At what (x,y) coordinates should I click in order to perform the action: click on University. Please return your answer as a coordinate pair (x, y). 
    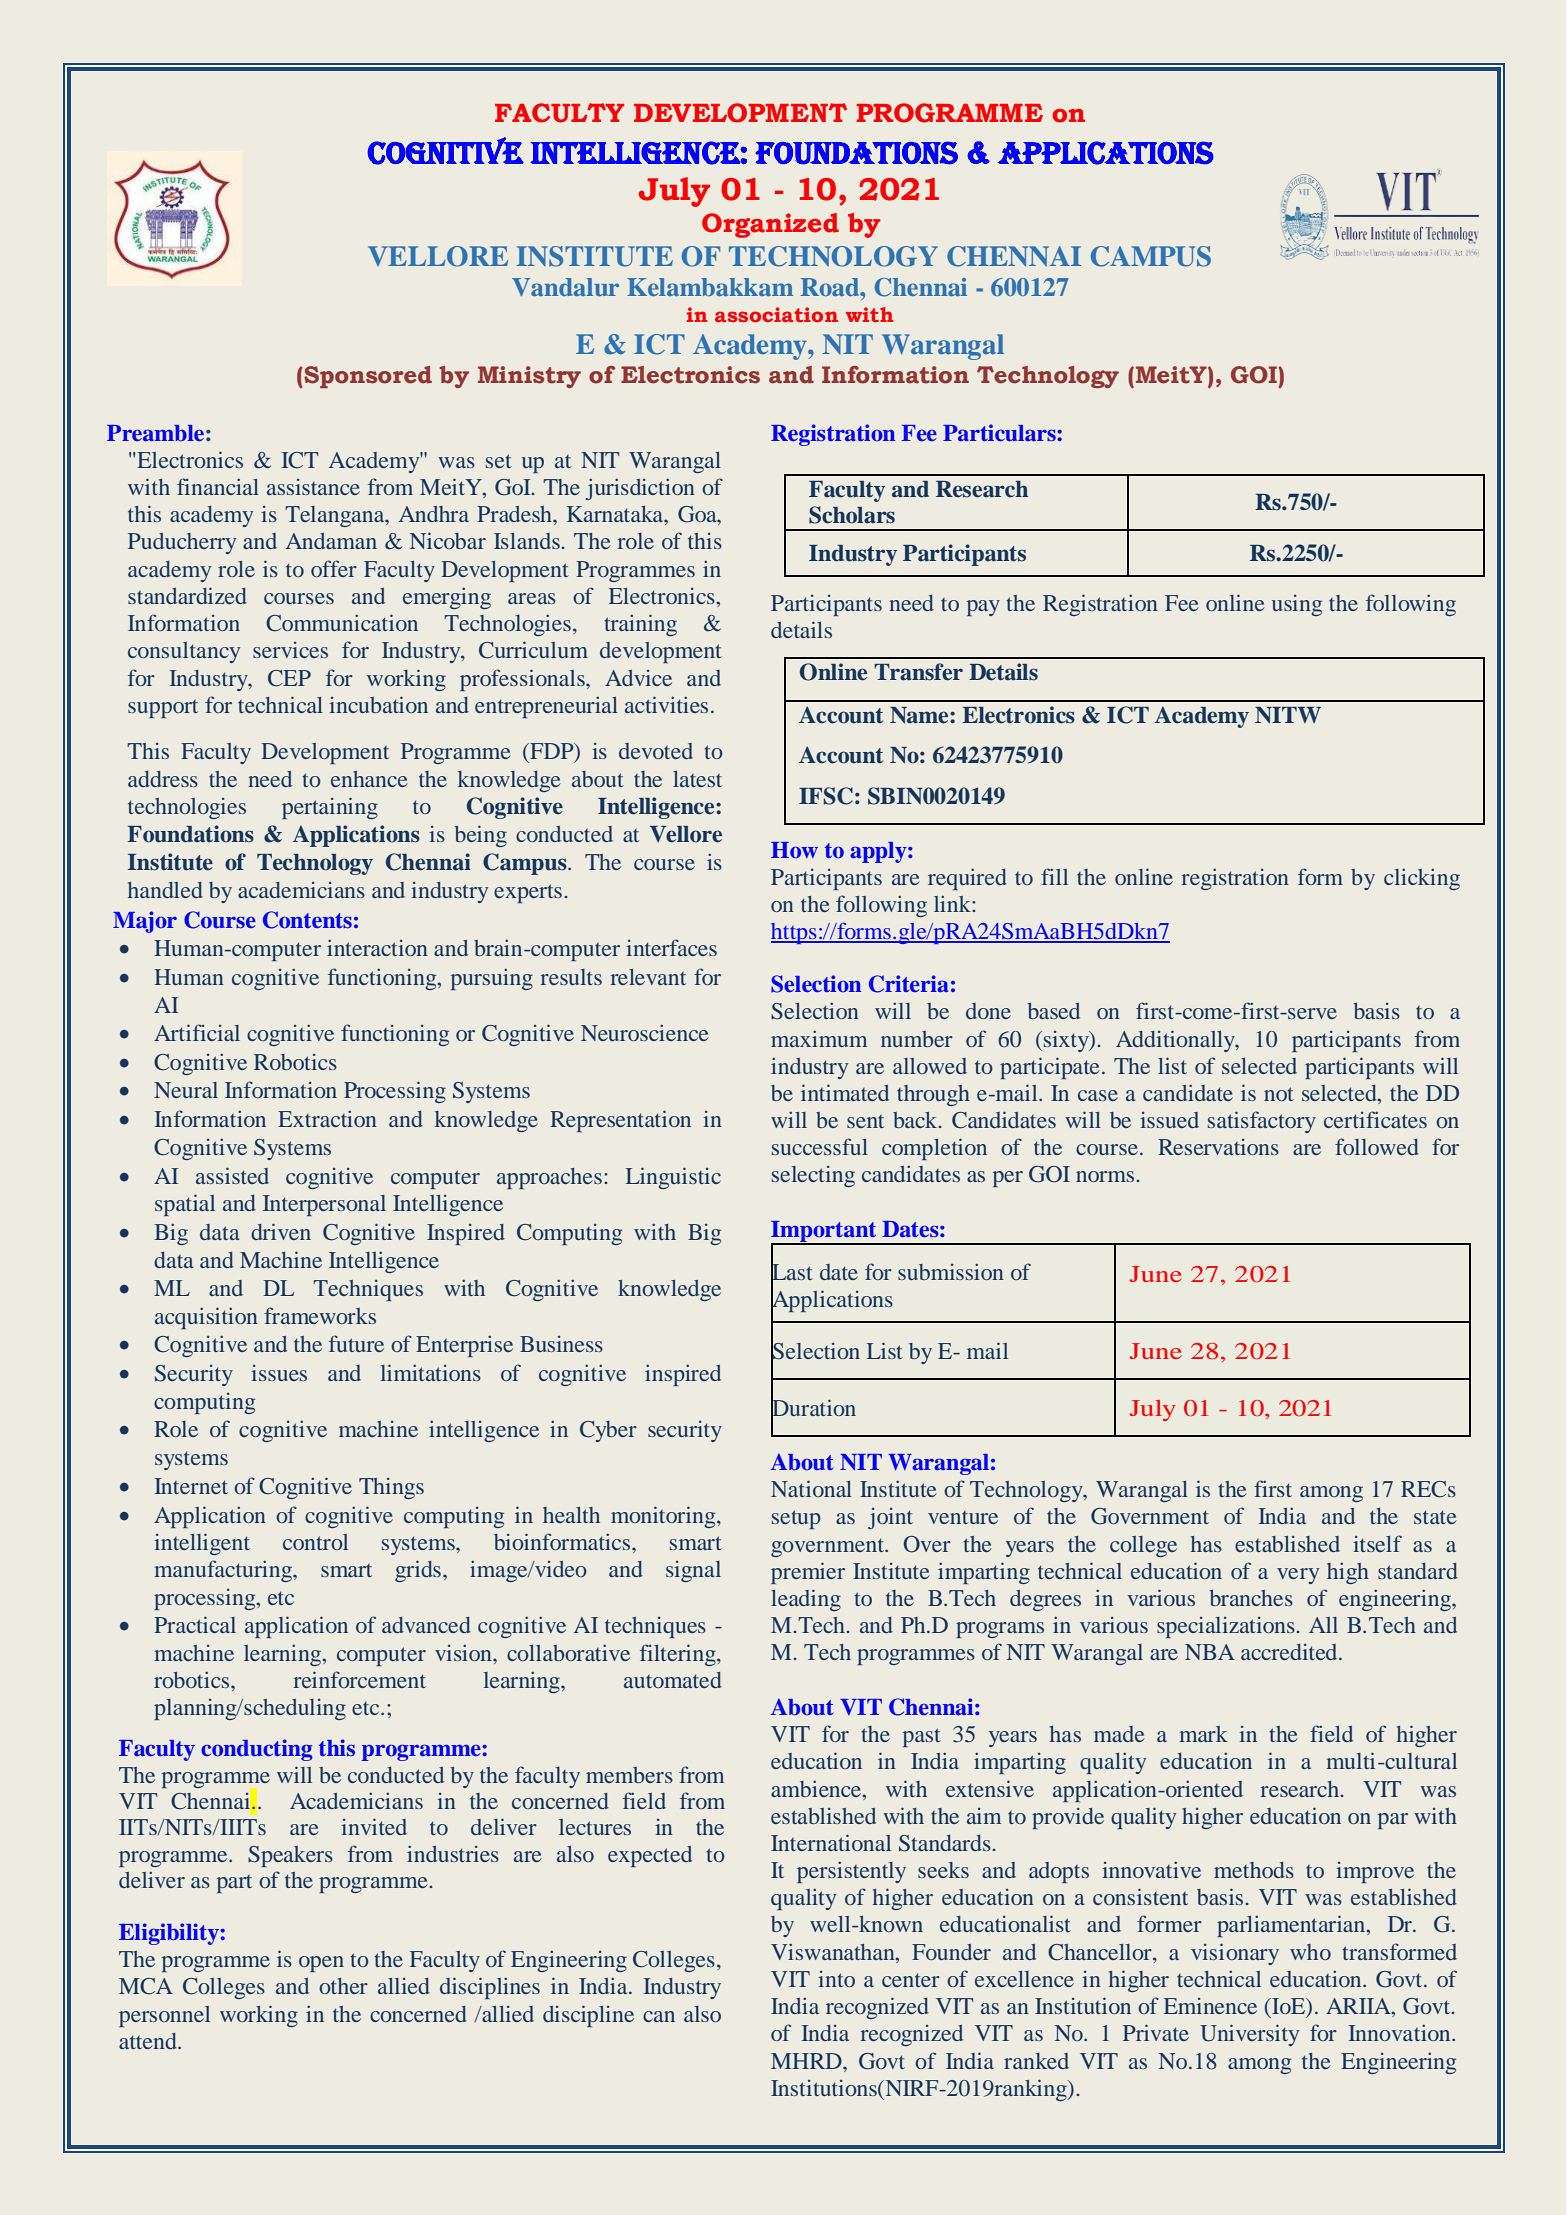
    Looking at the image, I should click on (1249, 2035).
